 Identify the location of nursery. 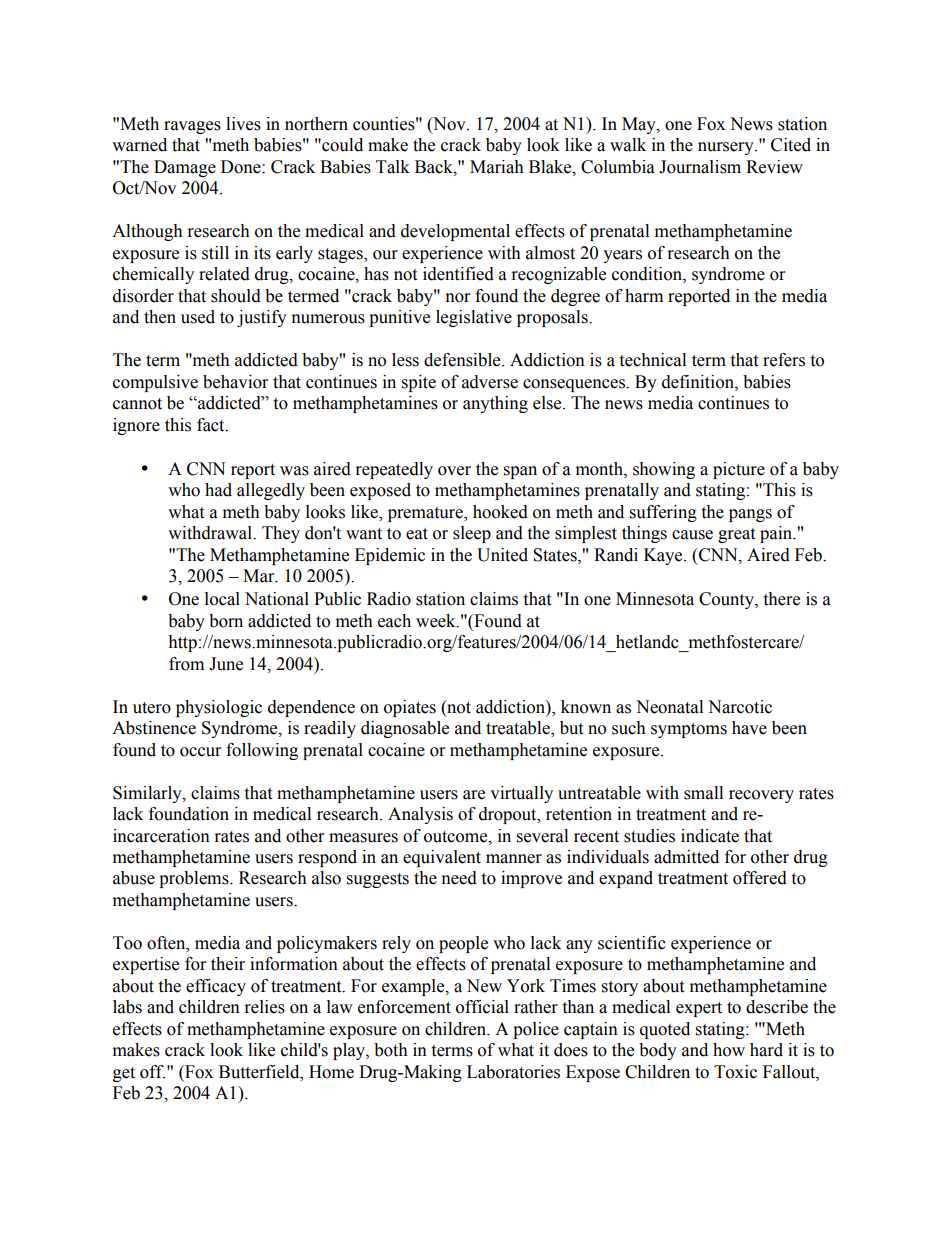
(727, 148).
